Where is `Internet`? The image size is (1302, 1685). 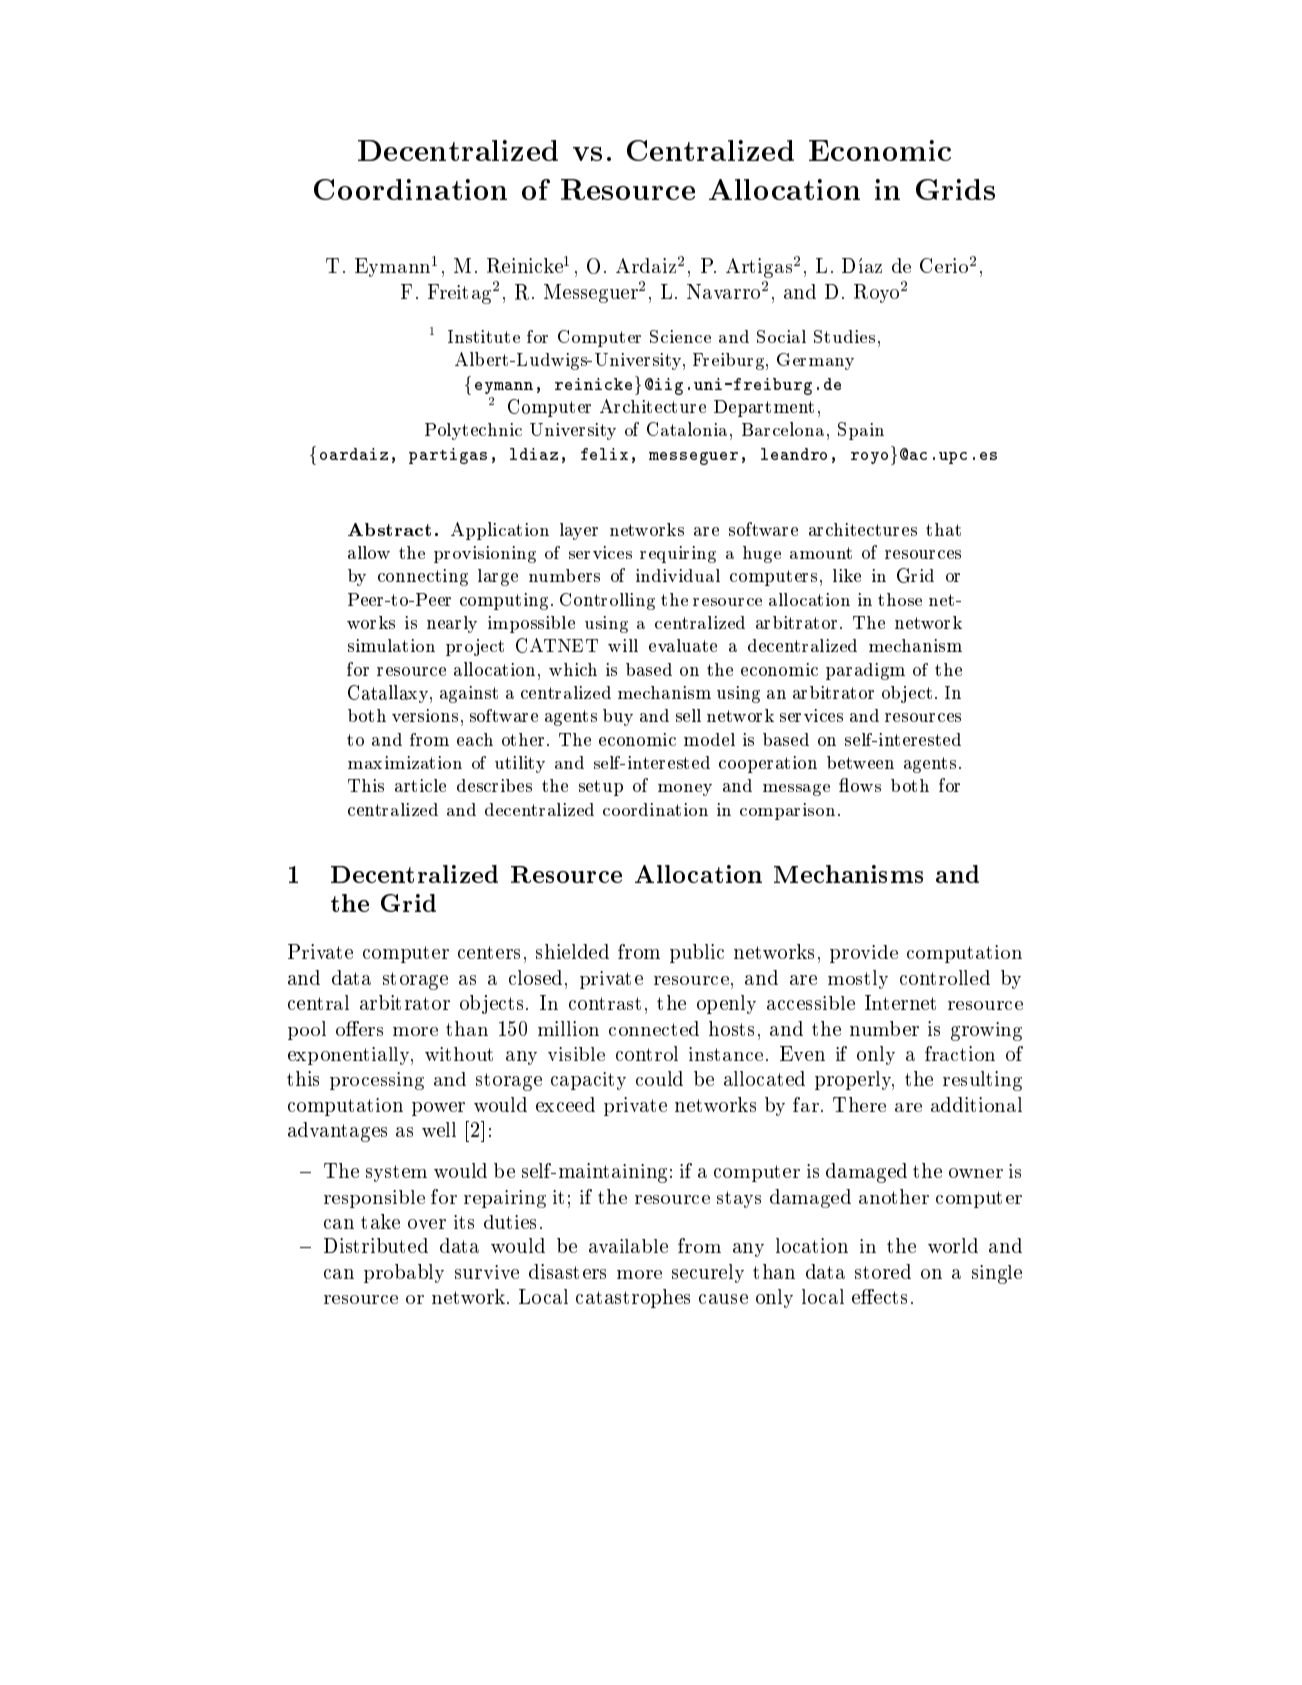
Internet is located at coordinates (900, 1002).
